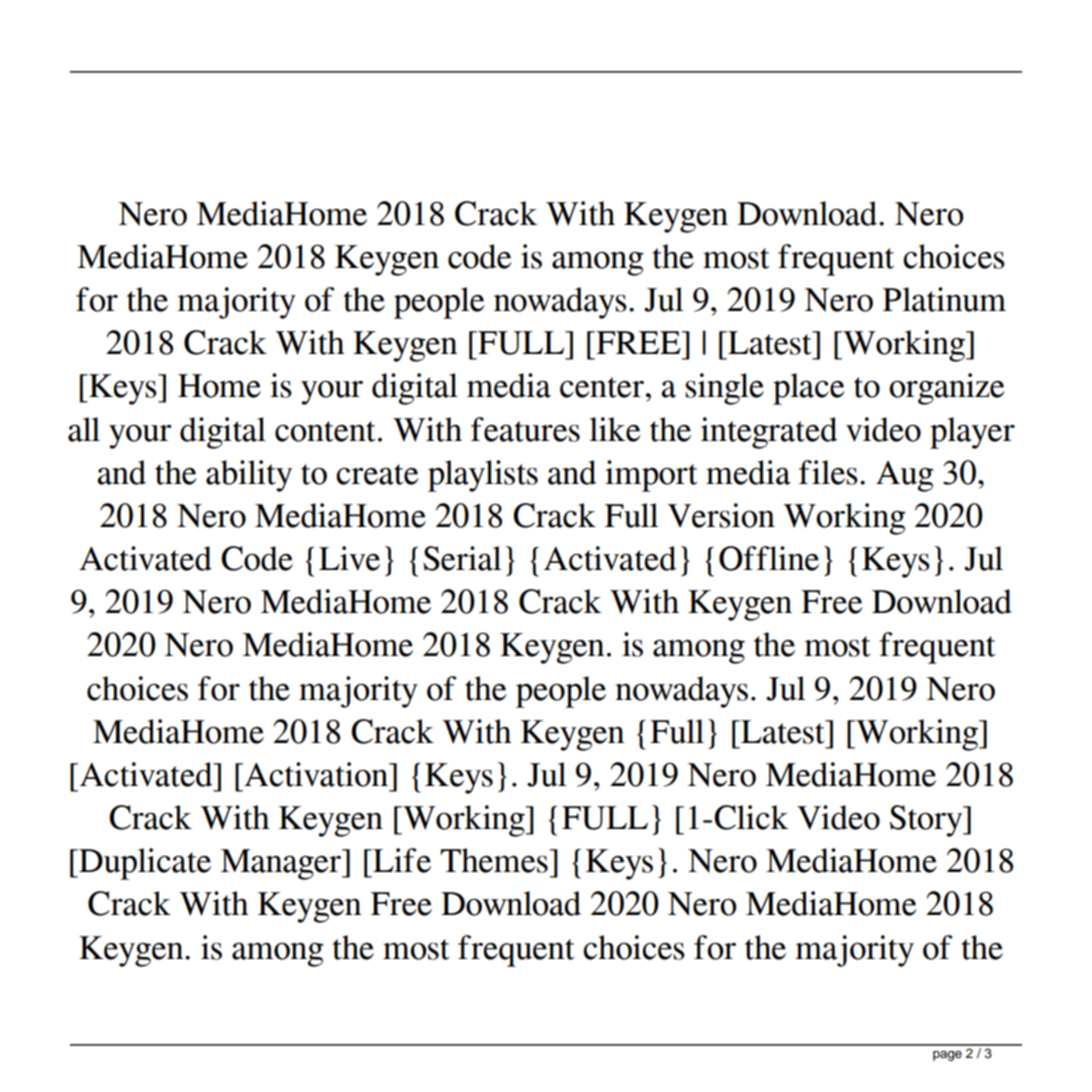 This screenshot has height=1092, width=1092. Describe the element at coordinates (84, 429) in the screenshot. I see `all` at that location.
